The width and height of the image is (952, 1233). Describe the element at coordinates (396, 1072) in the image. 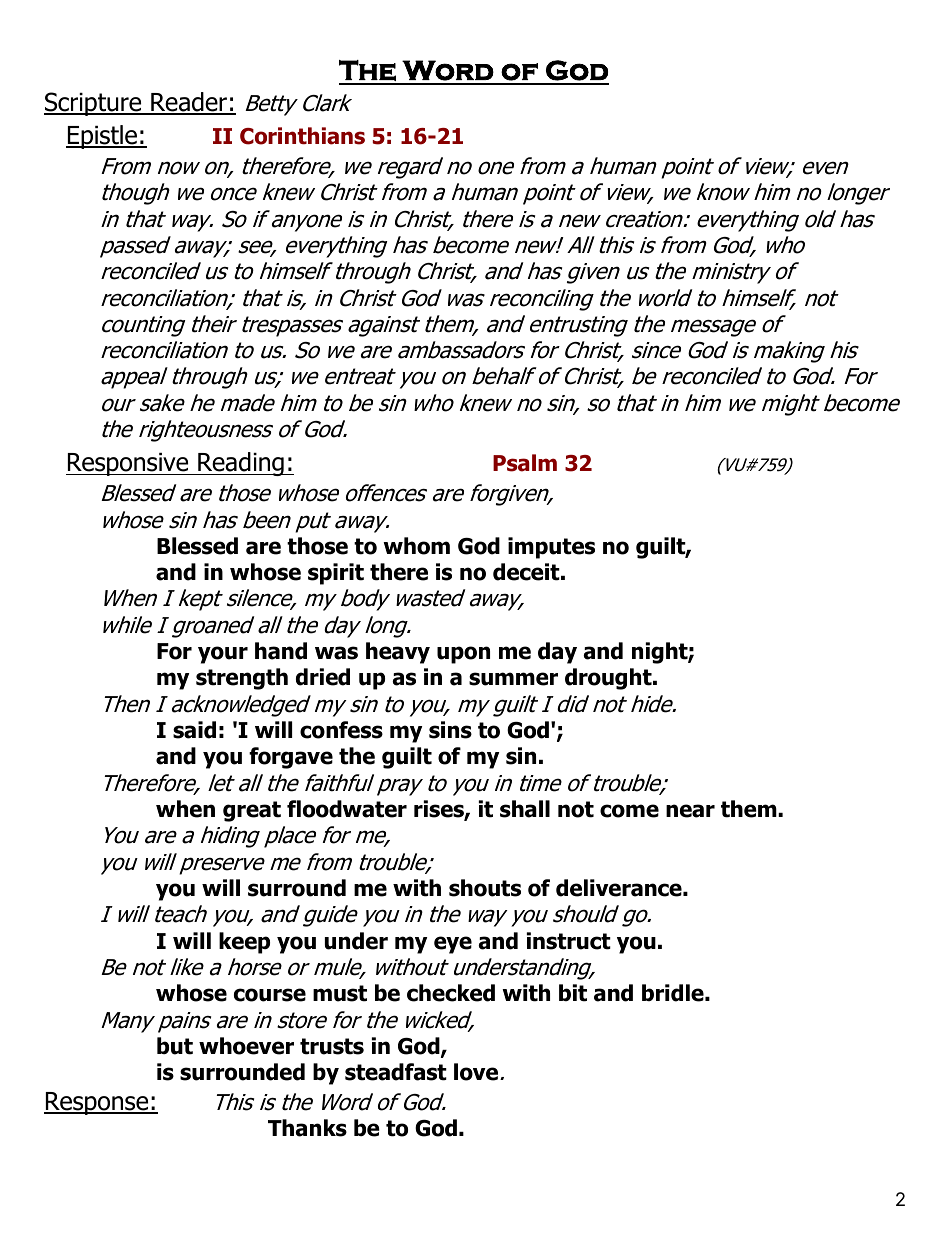

I see `steadfast` at that location.
